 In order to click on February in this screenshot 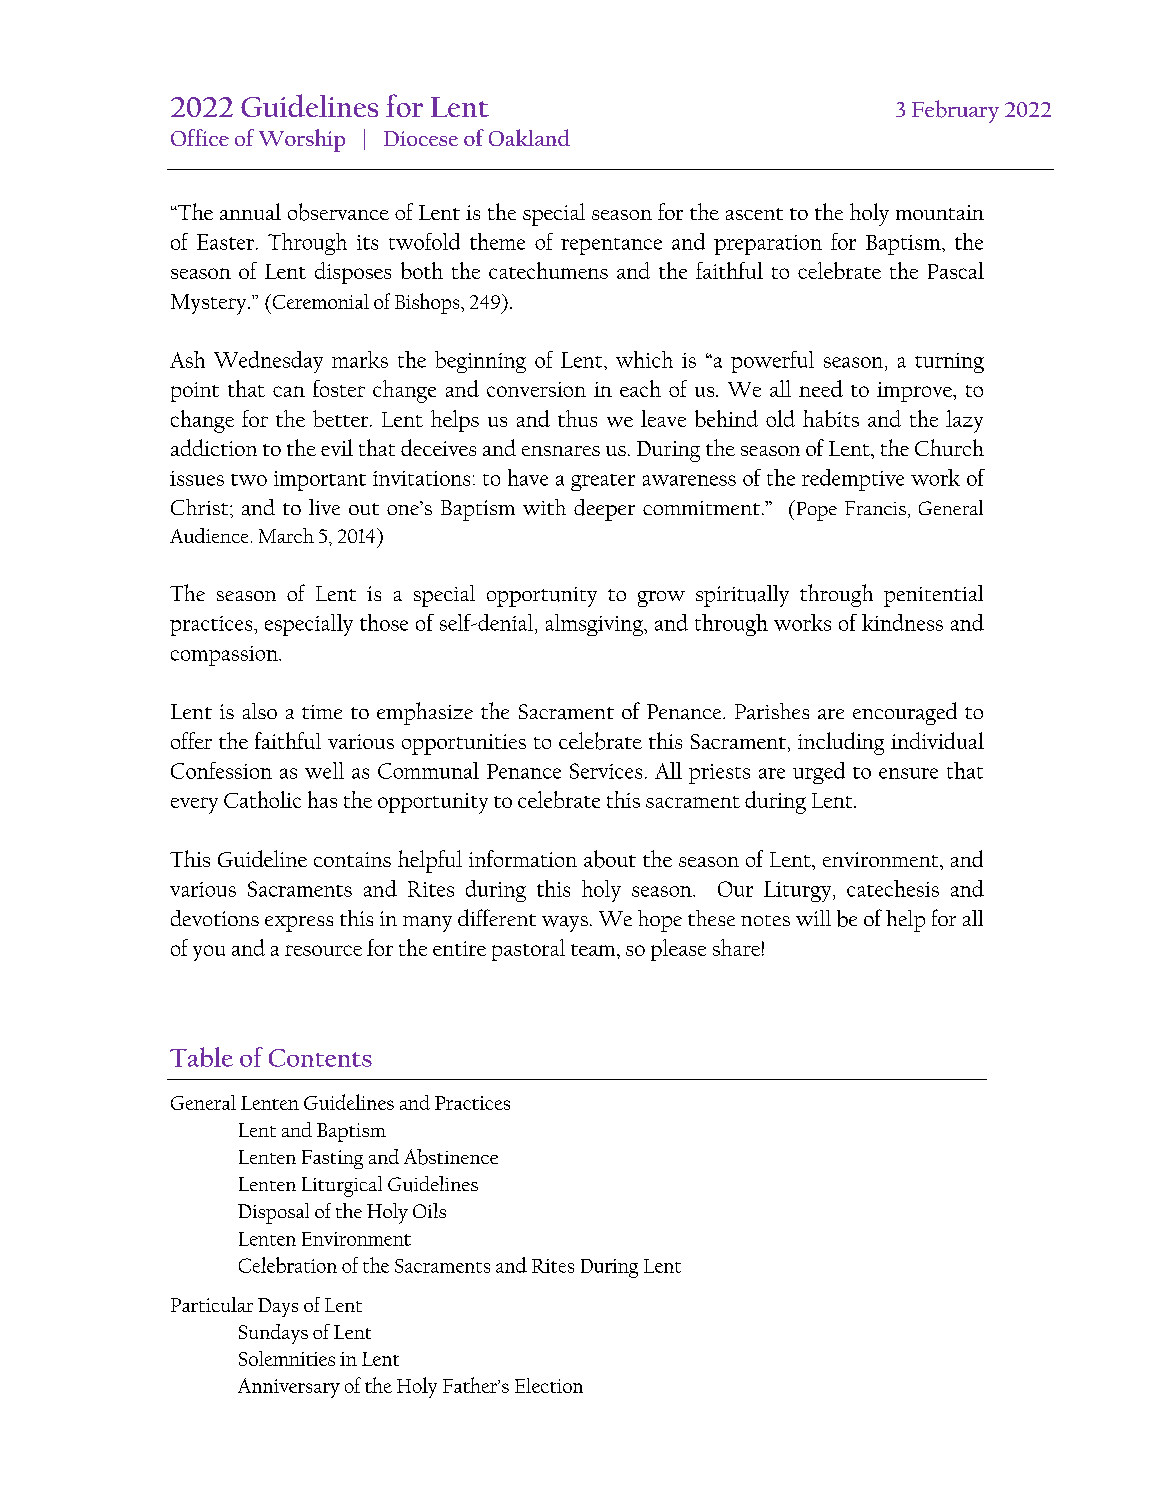, I will do `click(955, 111)`.
